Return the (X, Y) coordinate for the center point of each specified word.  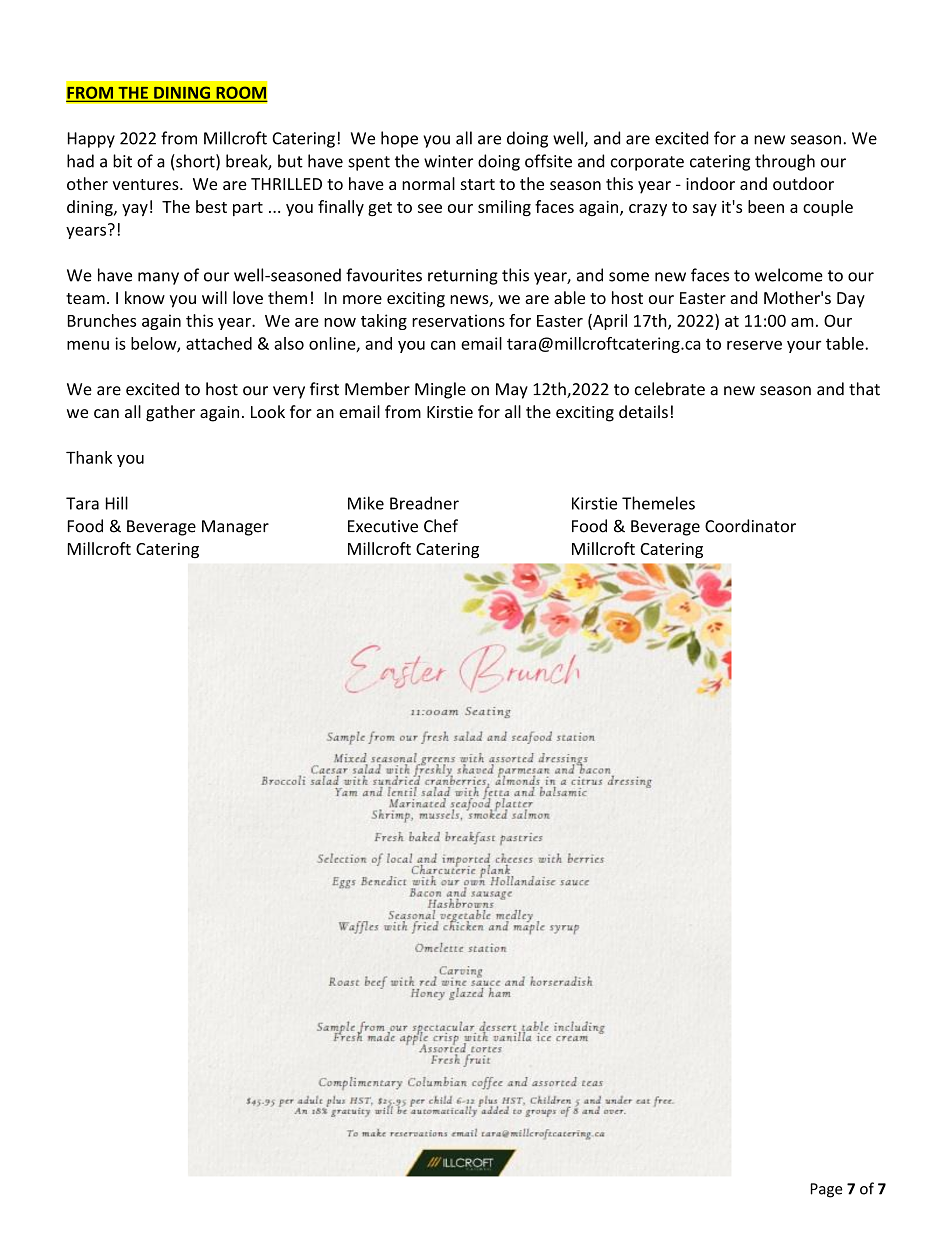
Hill (117, 503)
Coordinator (750, 526)
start (478, 184)
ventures (147, 184)
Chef (441, 526)
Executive (383, 526)
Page (827, 1190)
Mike (366, 503)
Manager (235, 528)
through (785, 162)
